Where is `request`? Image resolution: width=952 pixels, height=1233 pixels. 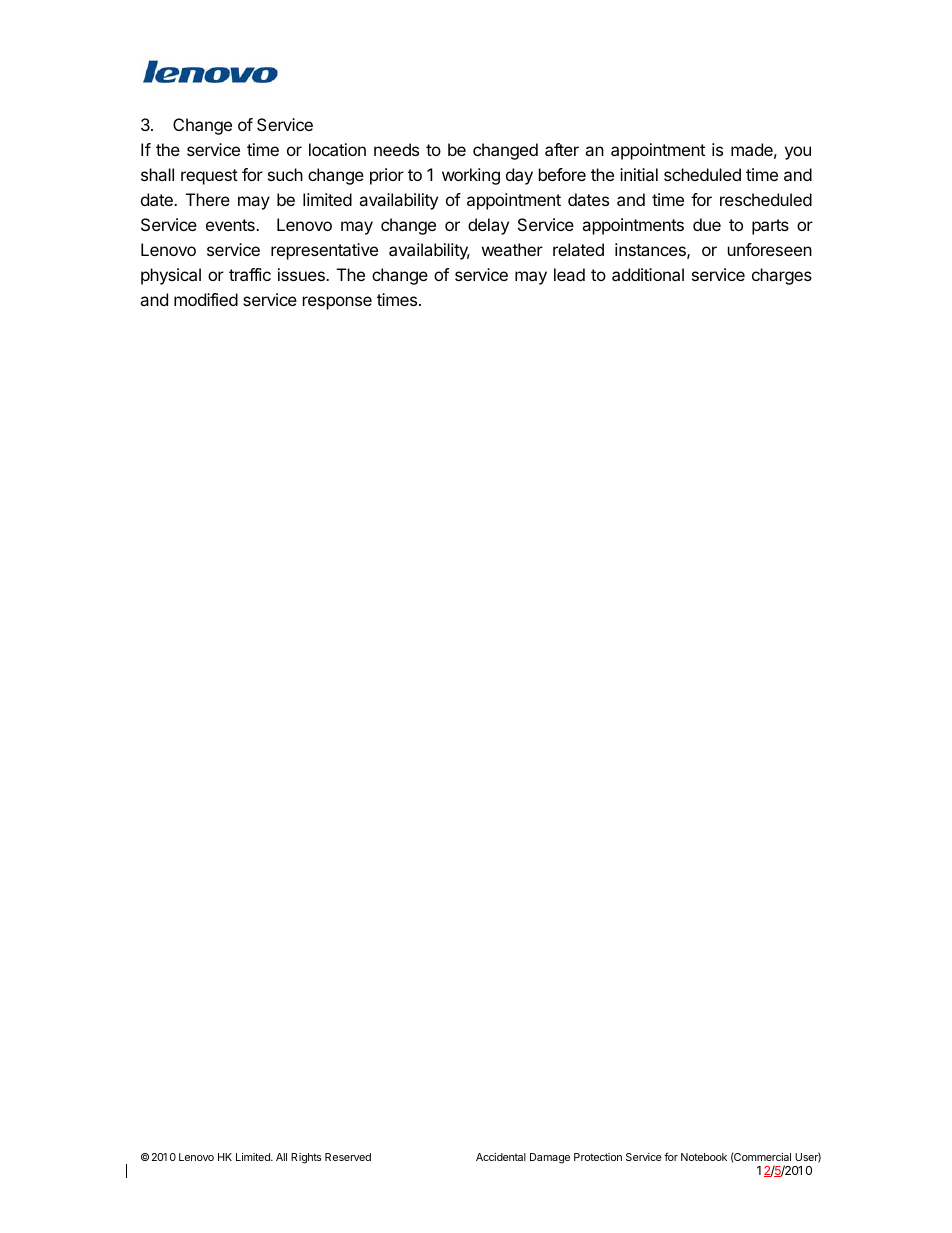
request is located at coordinates (209, 177).
